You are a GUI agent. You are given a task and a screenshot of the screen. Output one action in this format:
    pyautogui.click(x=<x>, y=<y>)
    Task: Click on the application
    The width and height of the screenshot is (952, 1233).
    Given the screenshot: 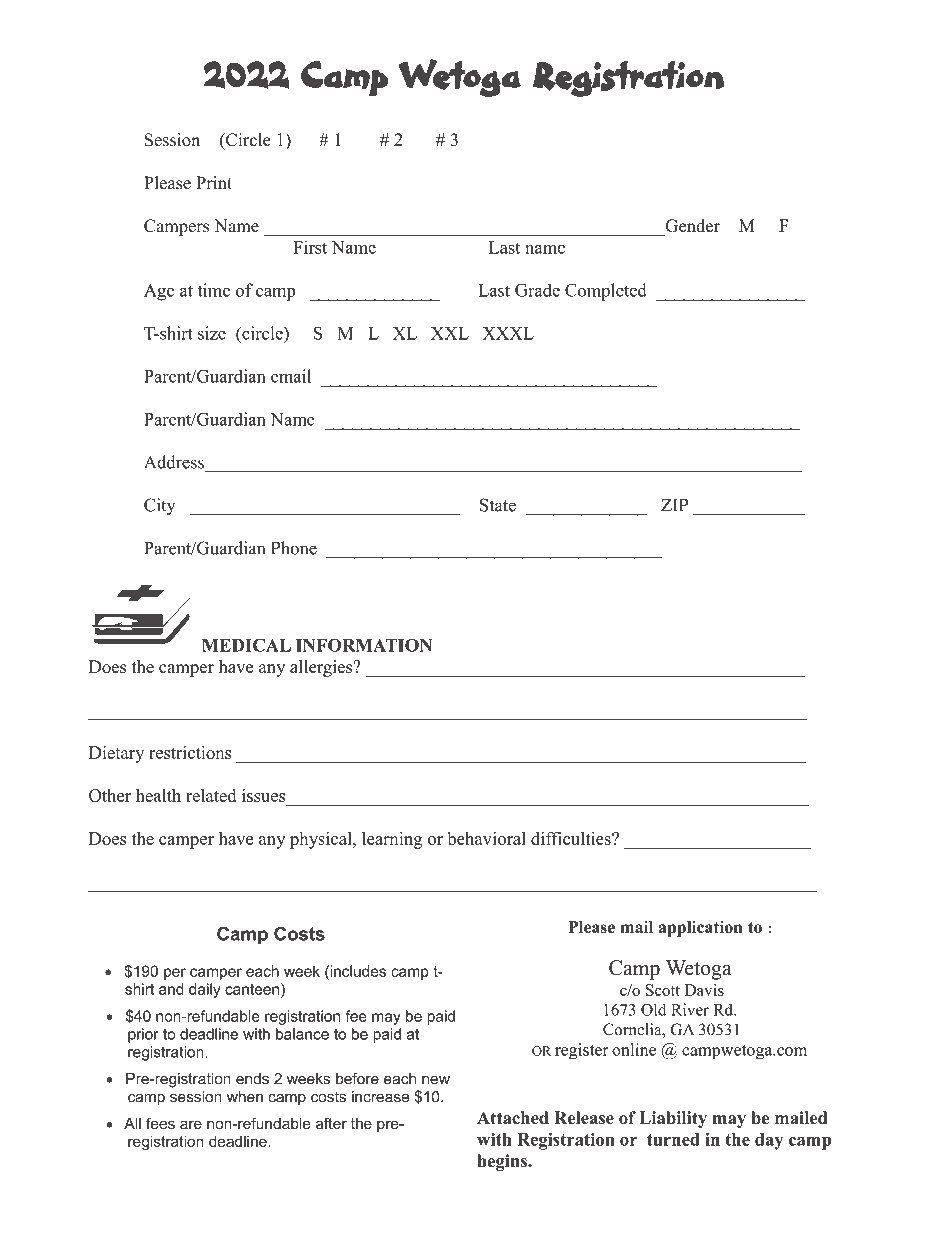 What is the action you would take?
    pyautogui.click(x=700, y=929)
